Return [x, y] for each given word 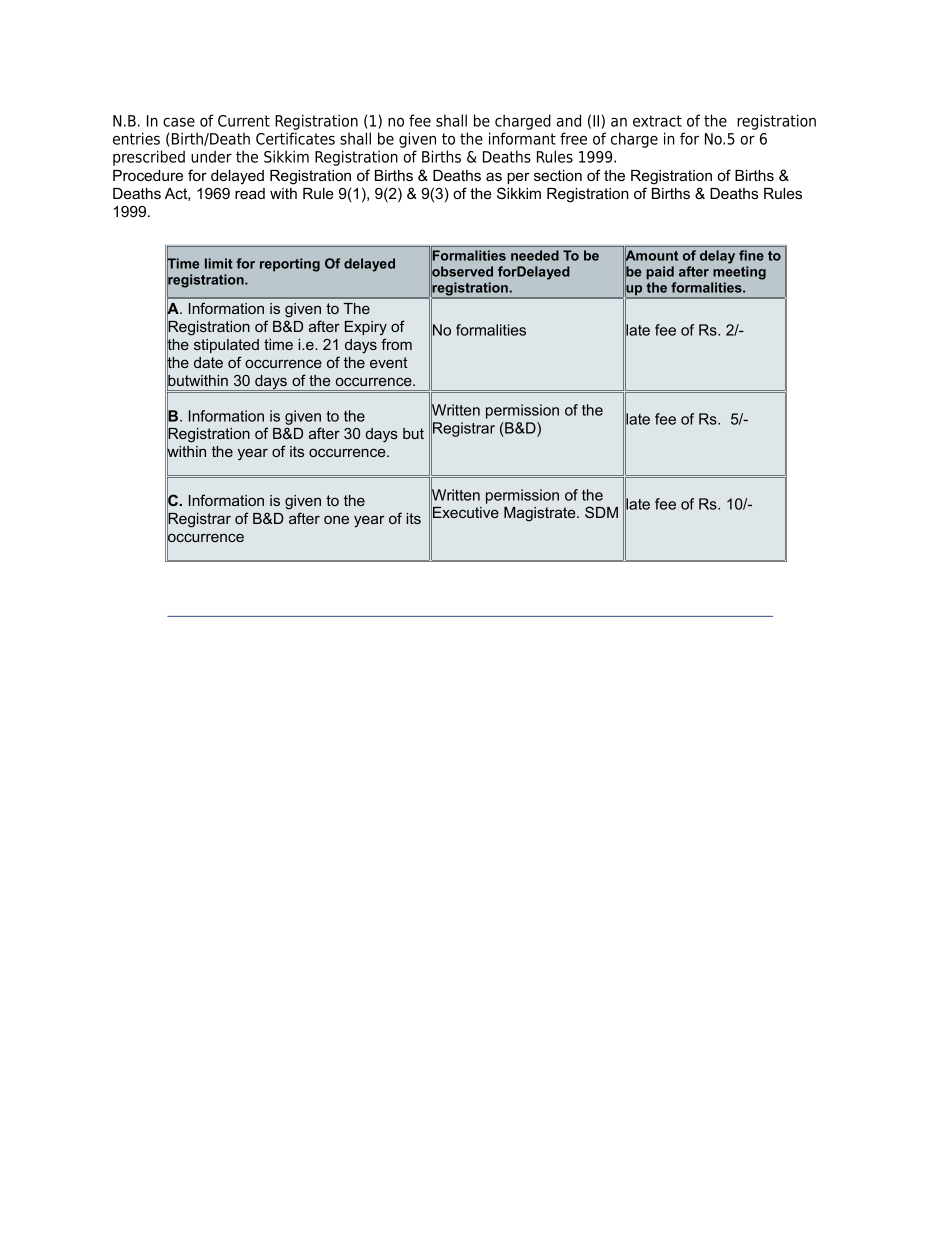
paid [660, 273]
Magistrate [541, 514]
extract [657, 121]
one [336, 519]
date [208, 362]
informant [522, 138]
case [179, 122]
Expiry [366, 328]
